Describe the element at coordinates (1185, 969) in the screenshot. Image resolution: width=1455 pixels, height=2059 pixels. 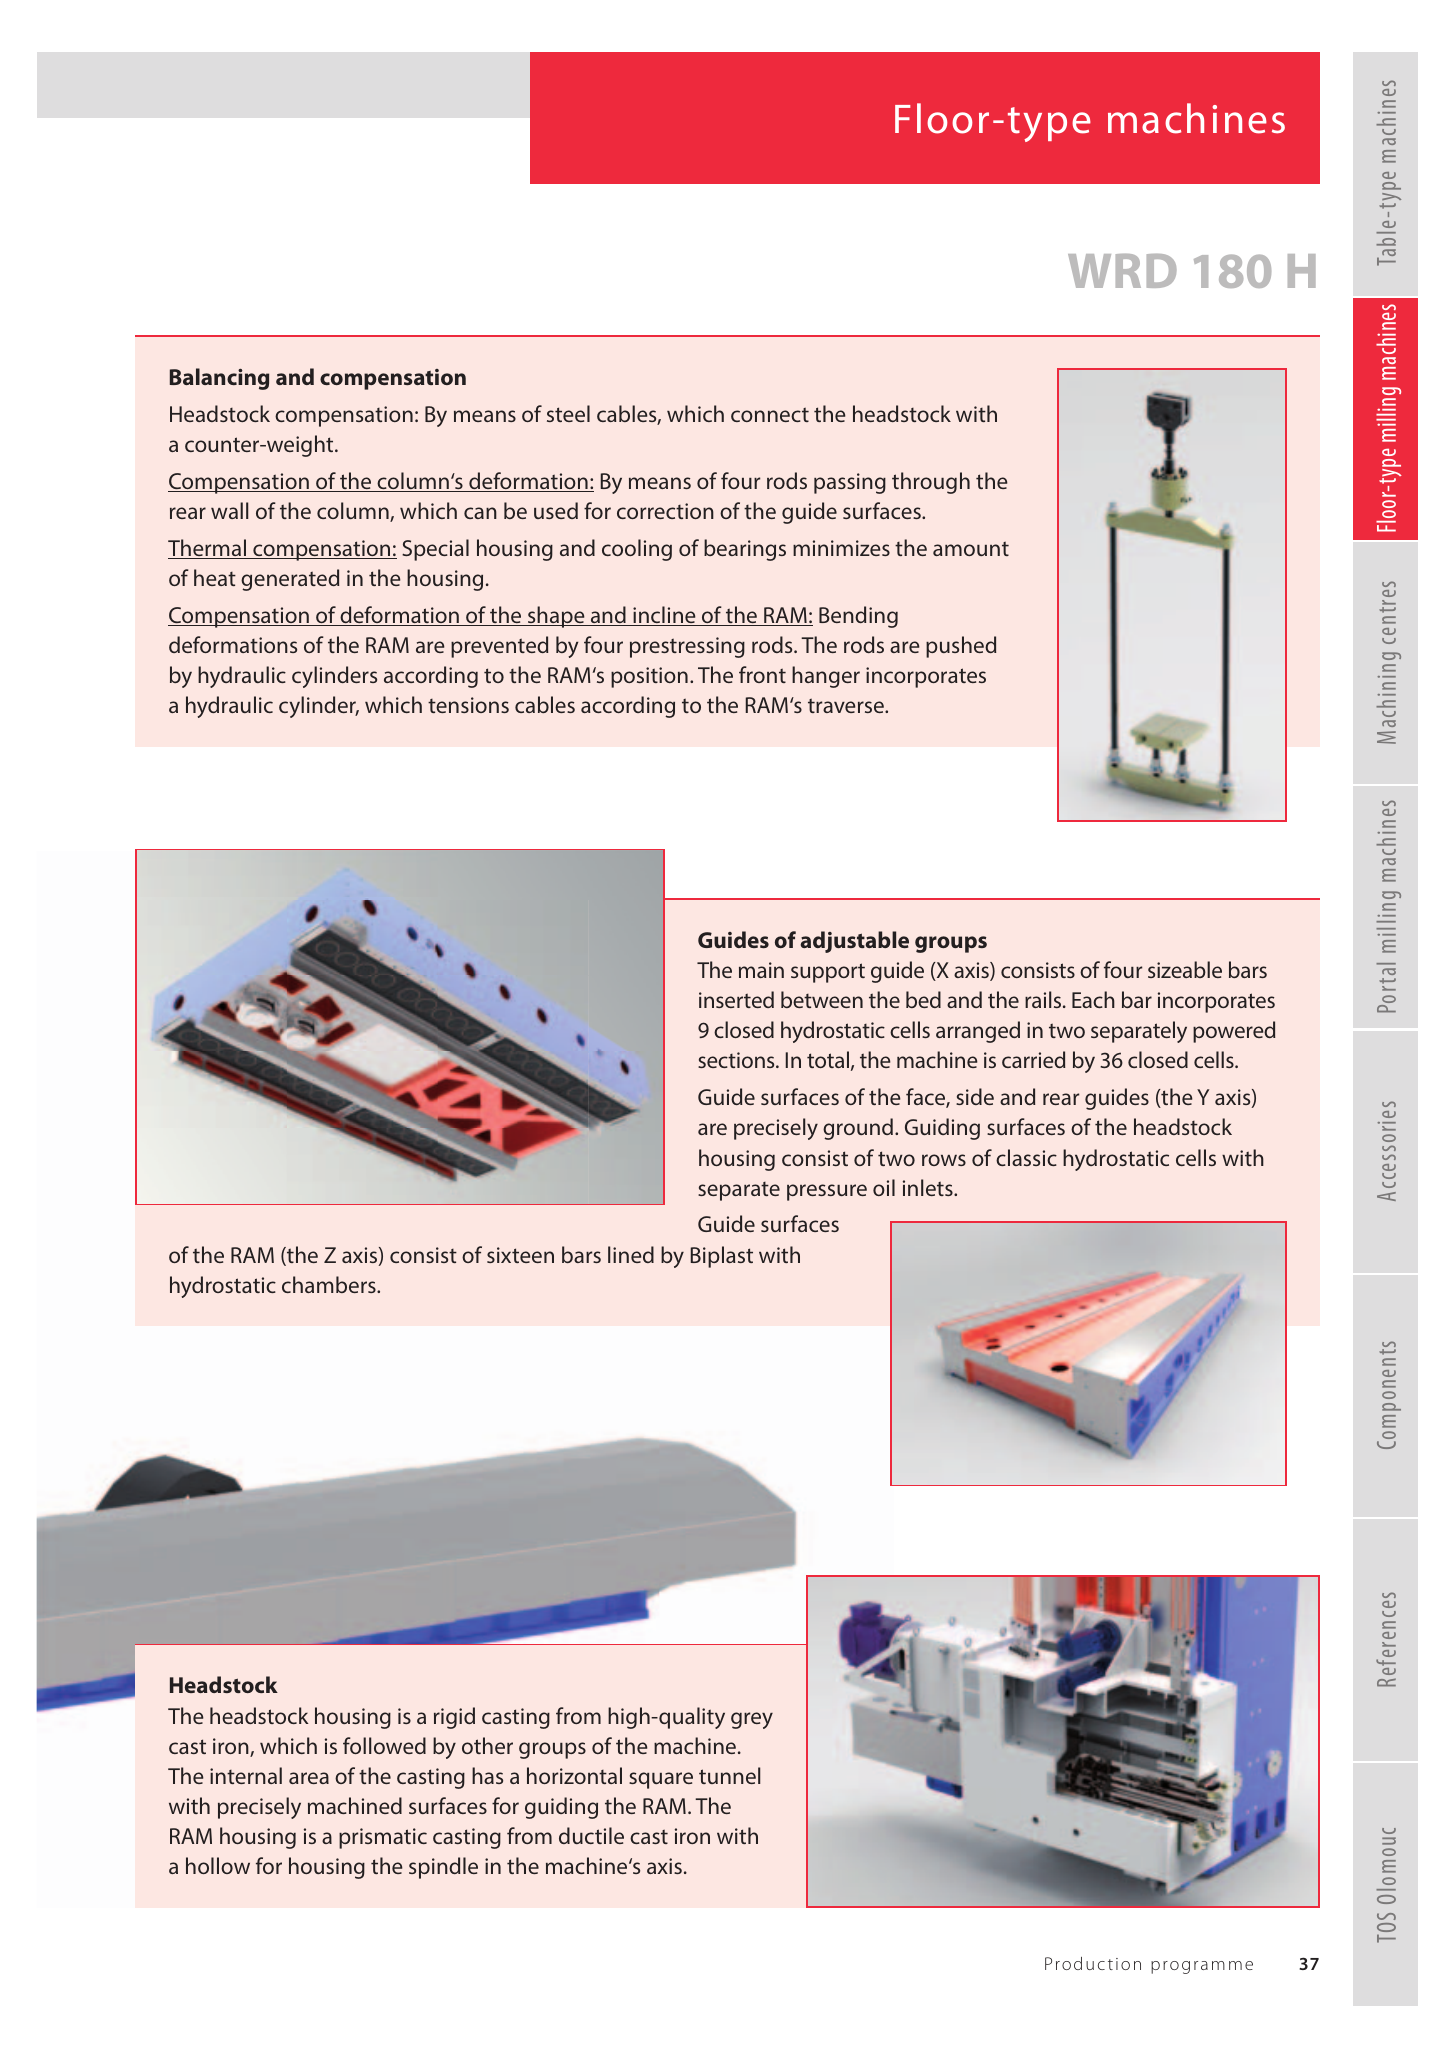
I see `sizeable` at that location.
